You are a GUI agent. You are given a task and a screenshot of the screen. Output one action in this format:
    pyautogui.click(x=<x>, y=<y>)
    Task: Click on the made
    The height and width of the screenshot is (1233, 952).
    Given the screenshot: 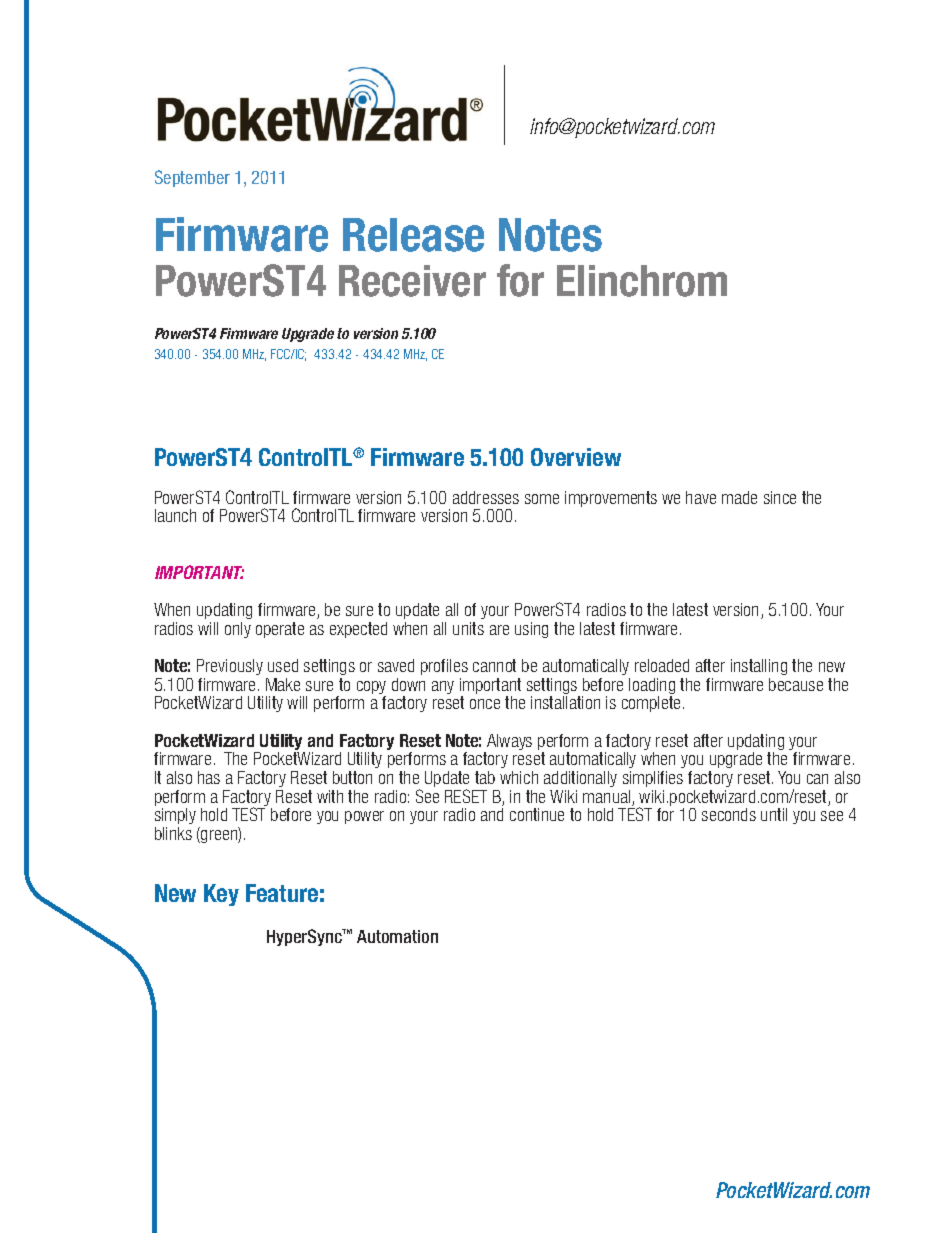 What is the action you would take?
    pyautogui.click(x=739, y=497)
